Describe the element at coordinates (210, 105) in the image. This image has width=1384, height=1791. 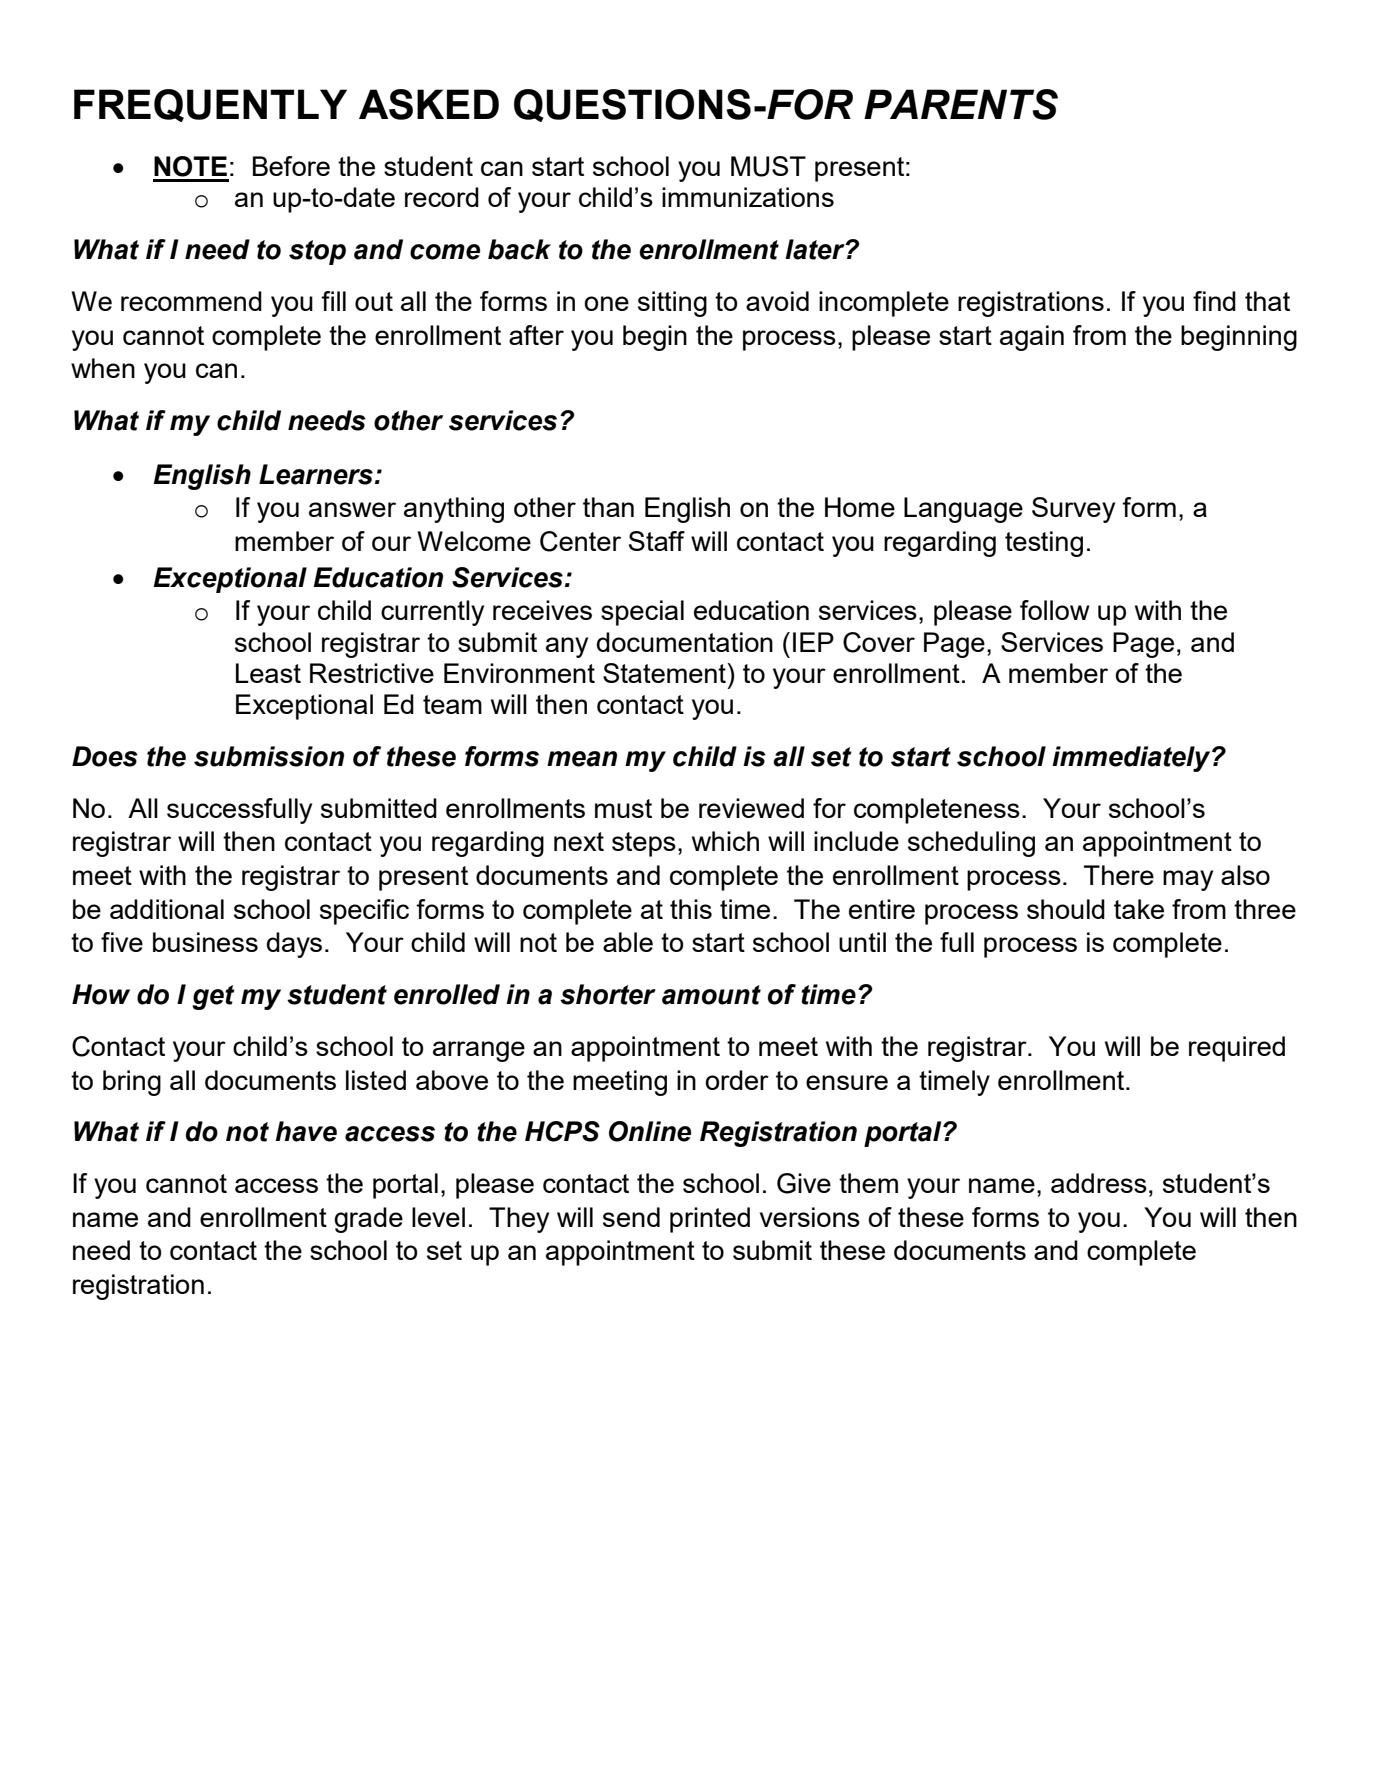
I see `FREQUENTLY` at that location.
